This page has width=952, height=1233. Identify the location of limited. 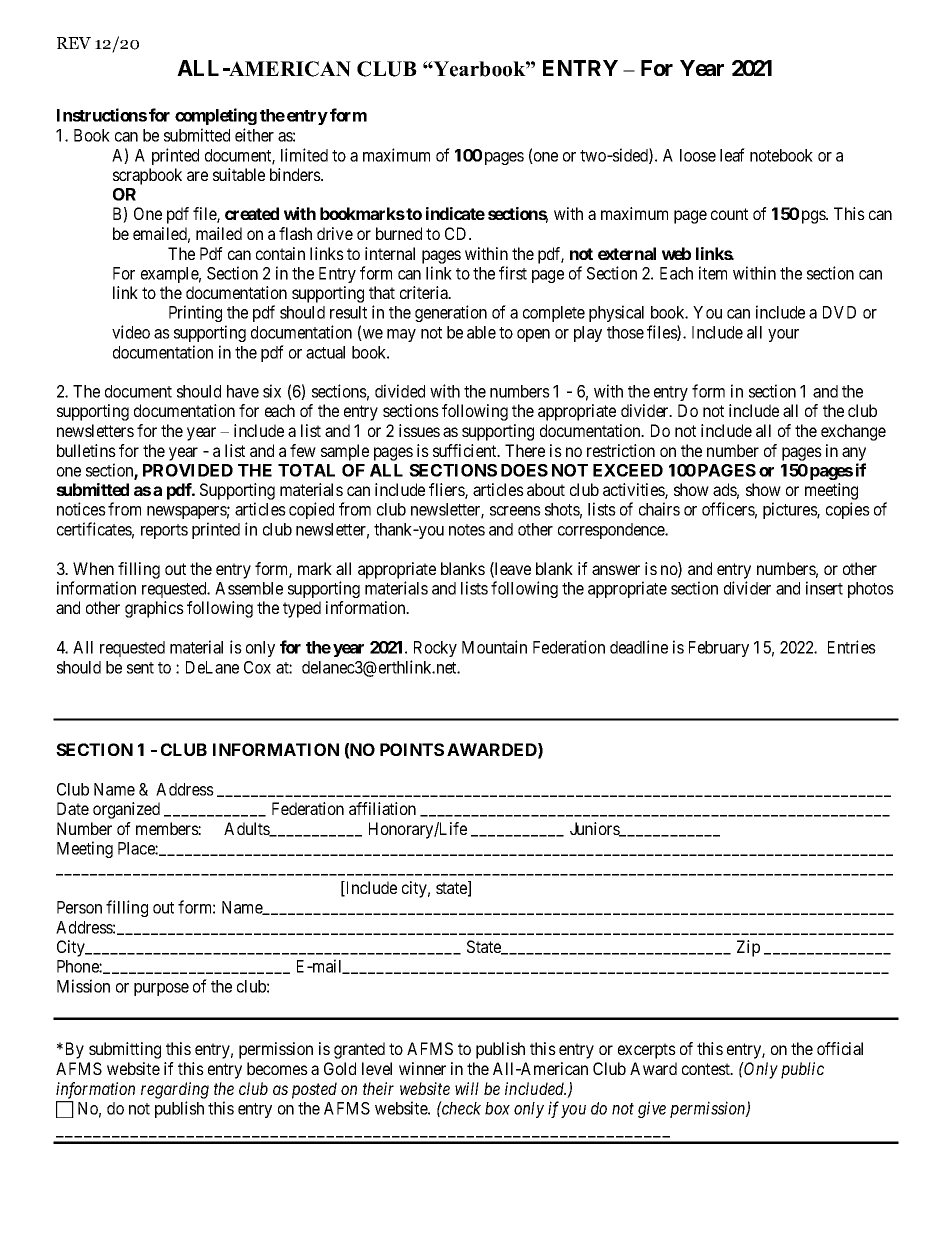
(304, 155).
